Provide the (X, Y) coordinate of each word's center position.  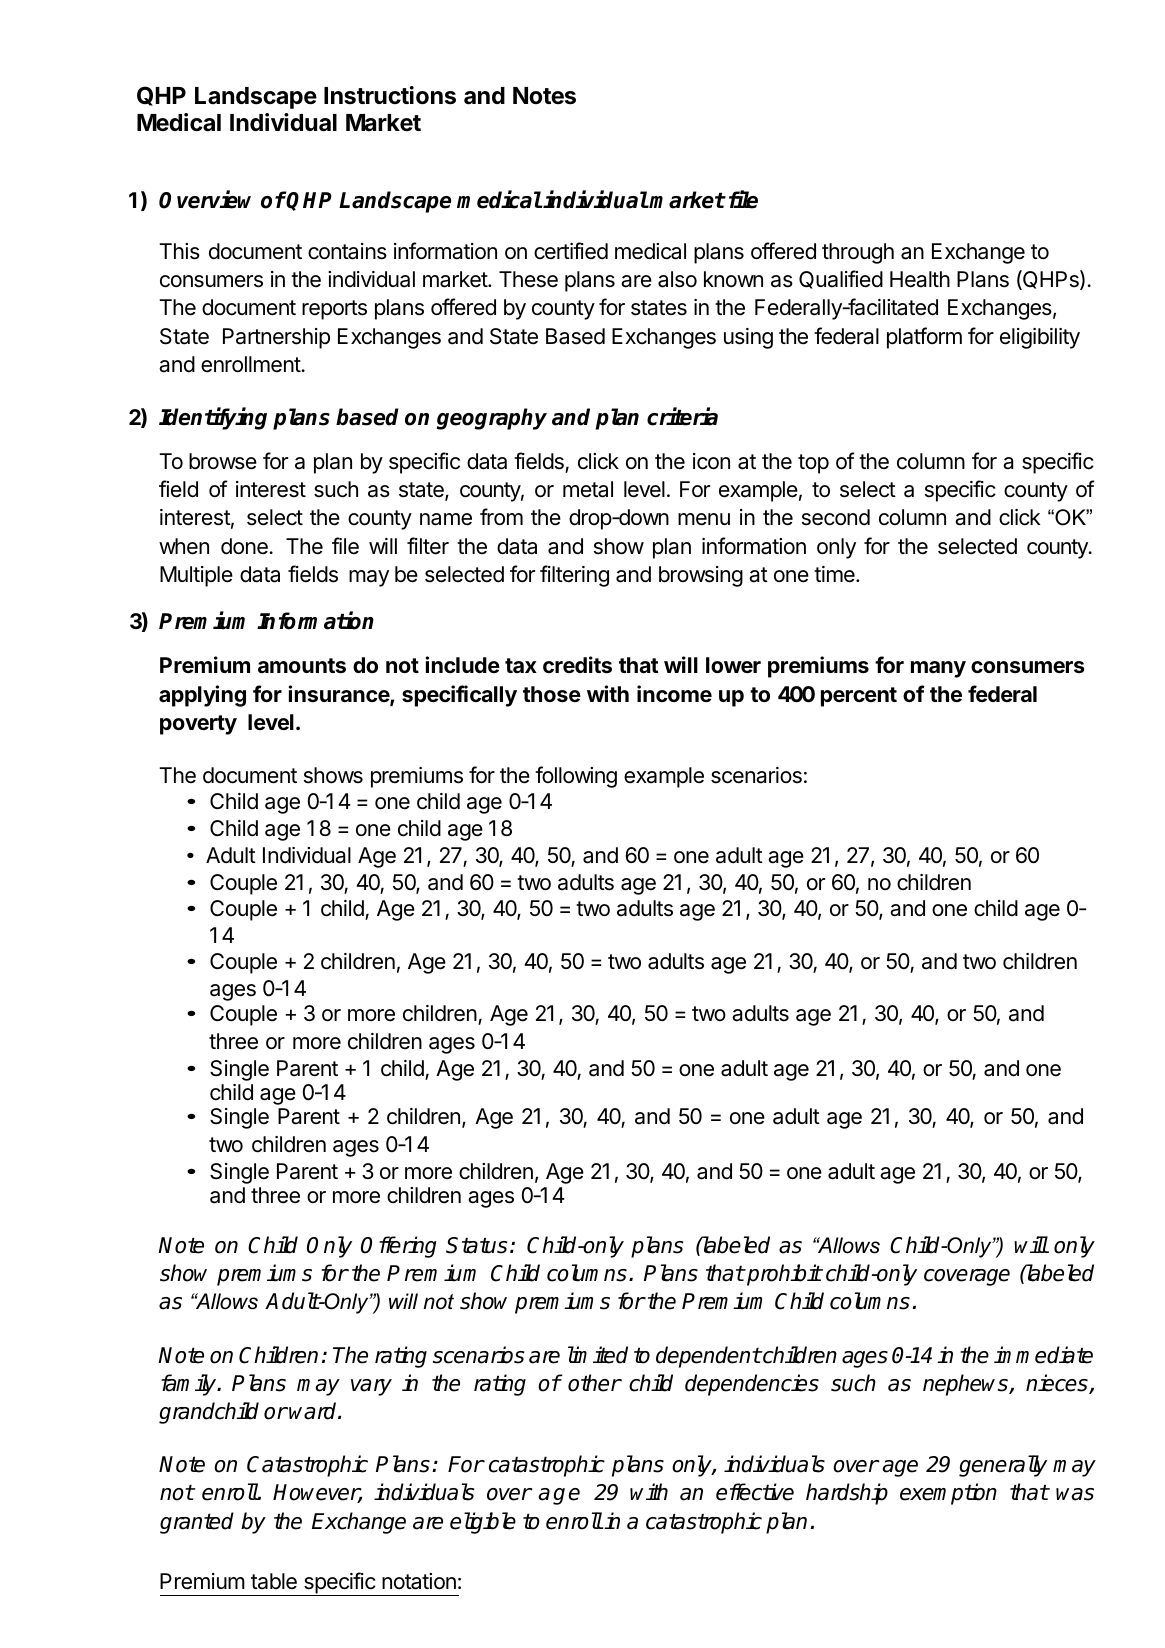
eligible (483, 1523)
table (274, 1581)
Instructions (390, 95)
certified (571, 251)
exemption (948, 1494)
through (858, 253)
